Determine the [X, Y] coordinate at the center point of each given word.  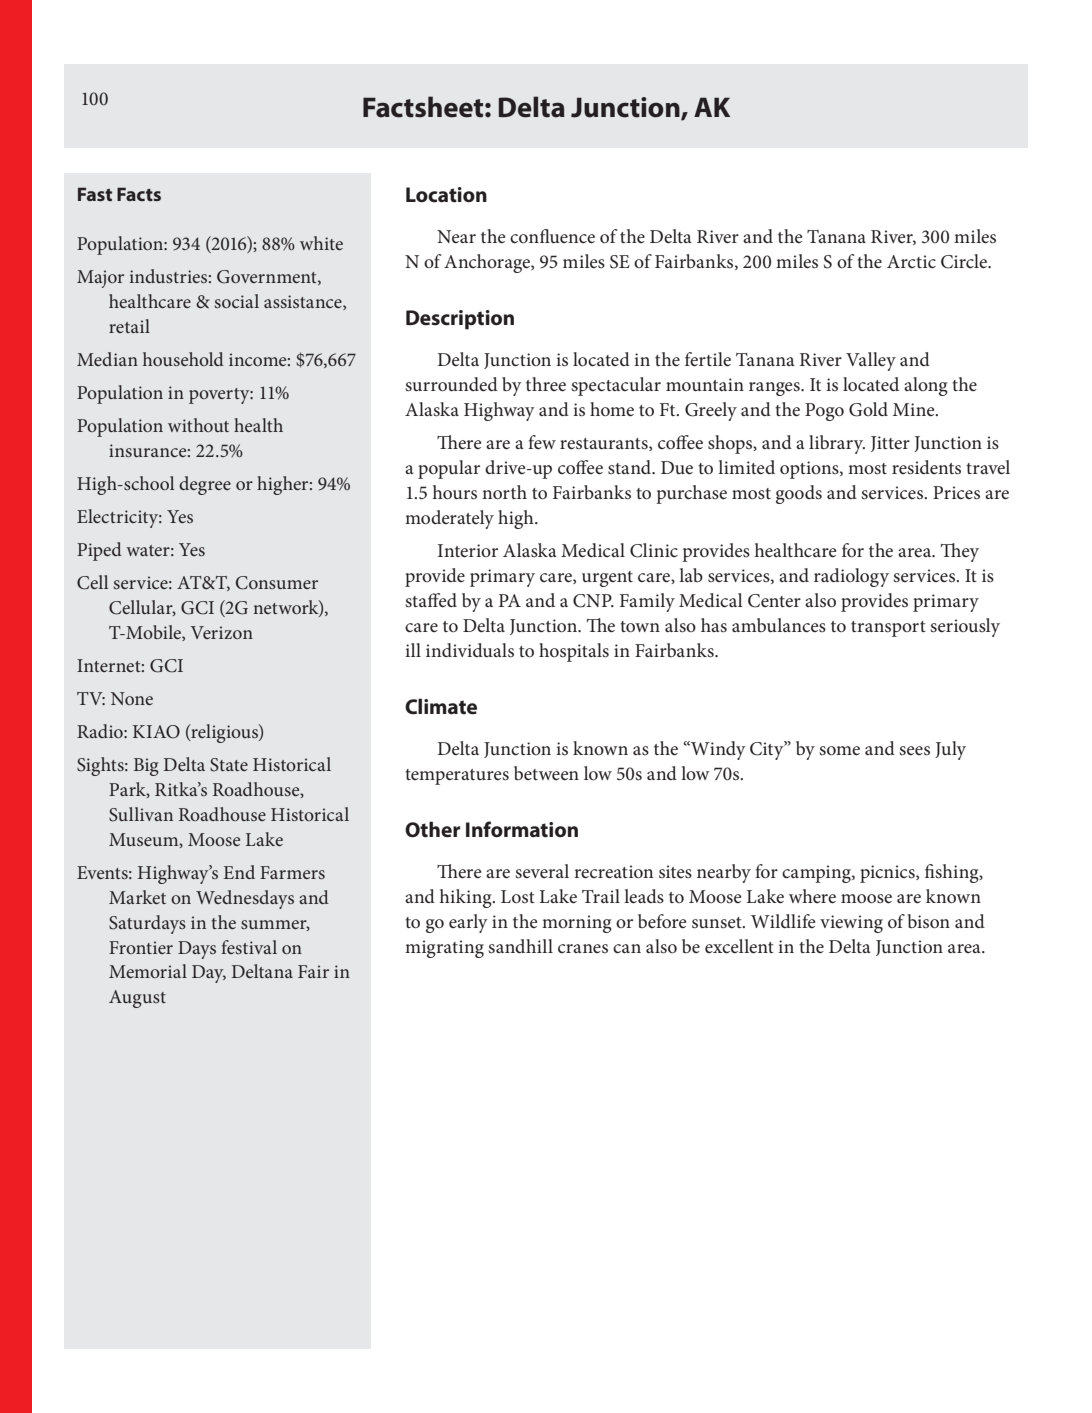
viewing [851, 924]
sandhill [521, 946]
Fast [95, 194]
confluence [552, 236]
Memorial [148, 971]
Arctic [911, 261]
